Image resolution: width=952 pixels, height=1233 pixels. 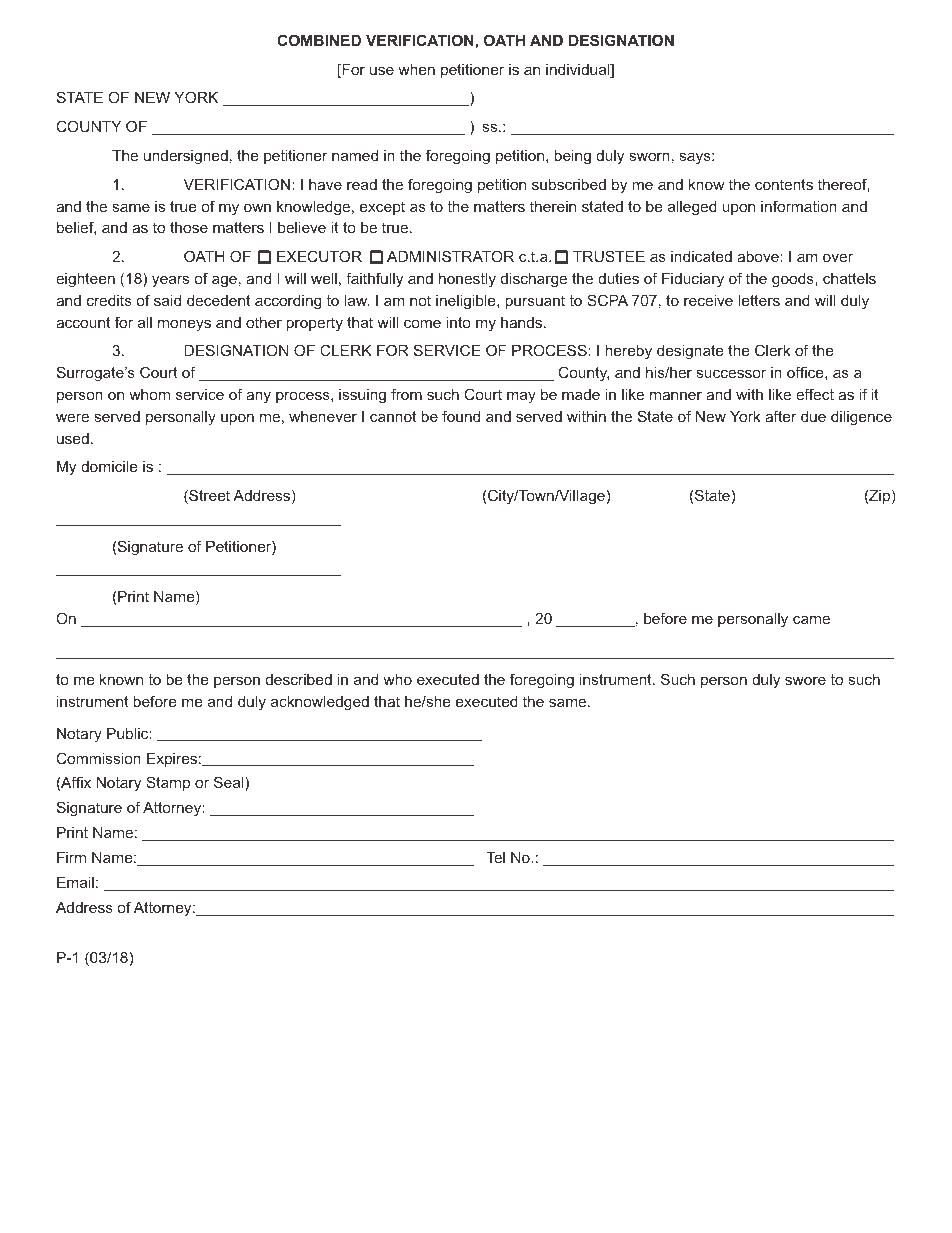 What do you see at coordinates (170, 281) in the page?
I see `years` at bounding box center [170, 281].
